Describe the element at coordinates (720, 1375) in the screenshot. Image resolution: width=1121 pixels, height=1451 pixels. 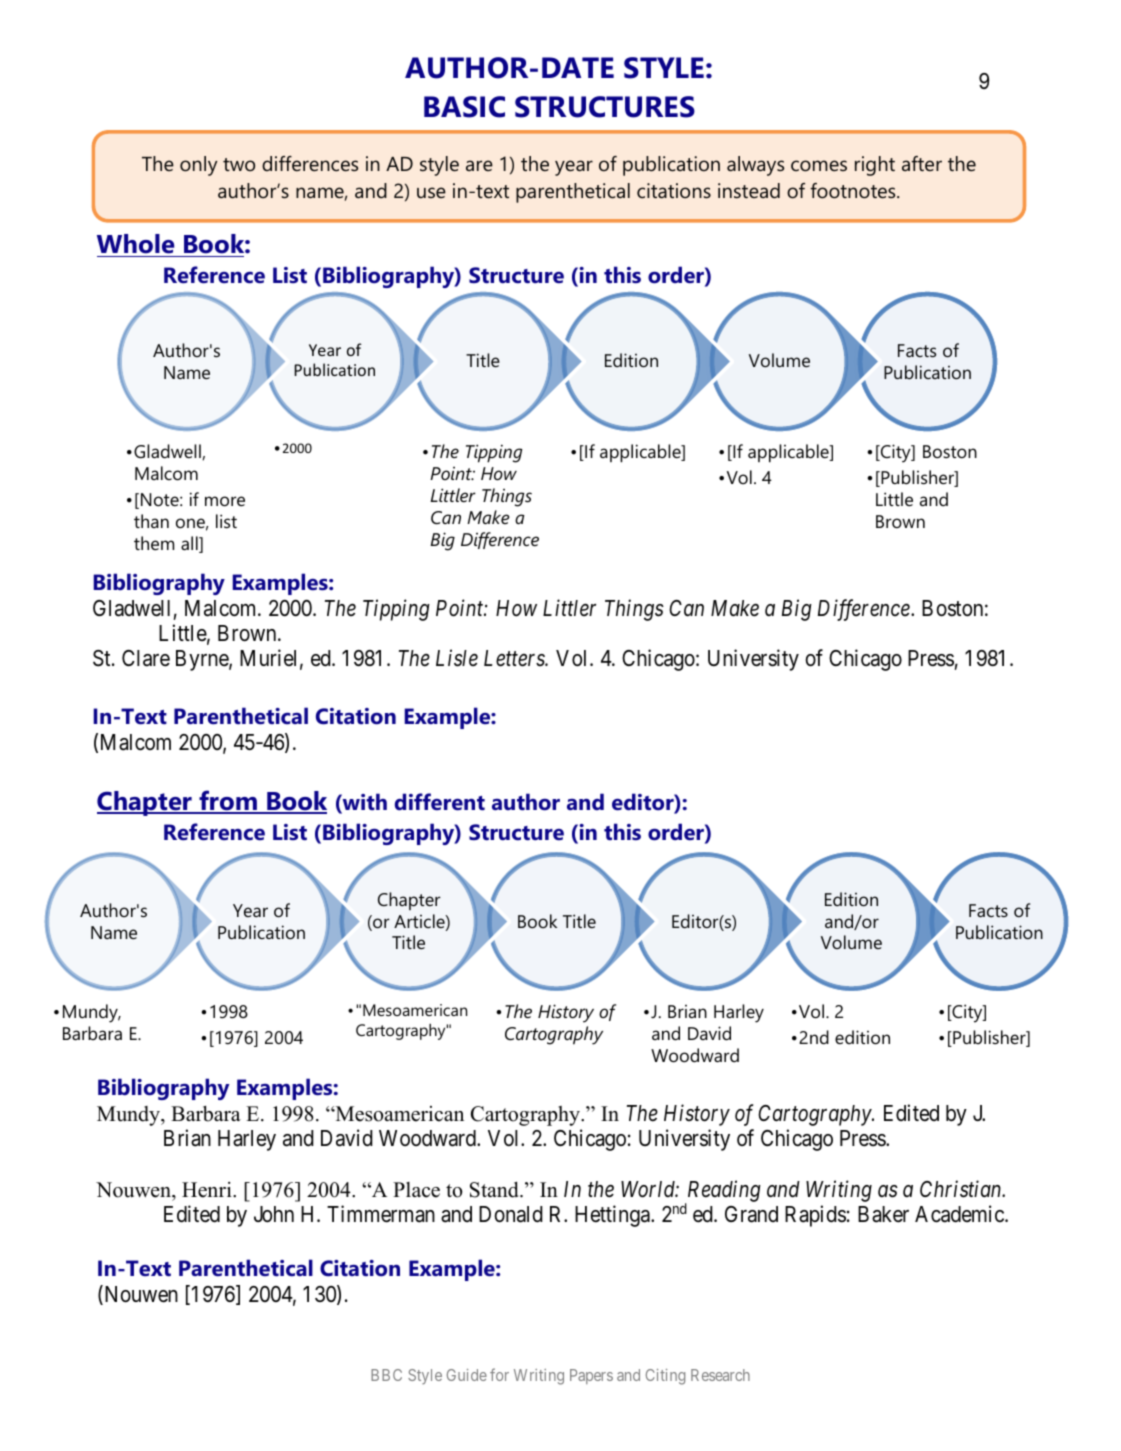
I see `Research` at that location.
